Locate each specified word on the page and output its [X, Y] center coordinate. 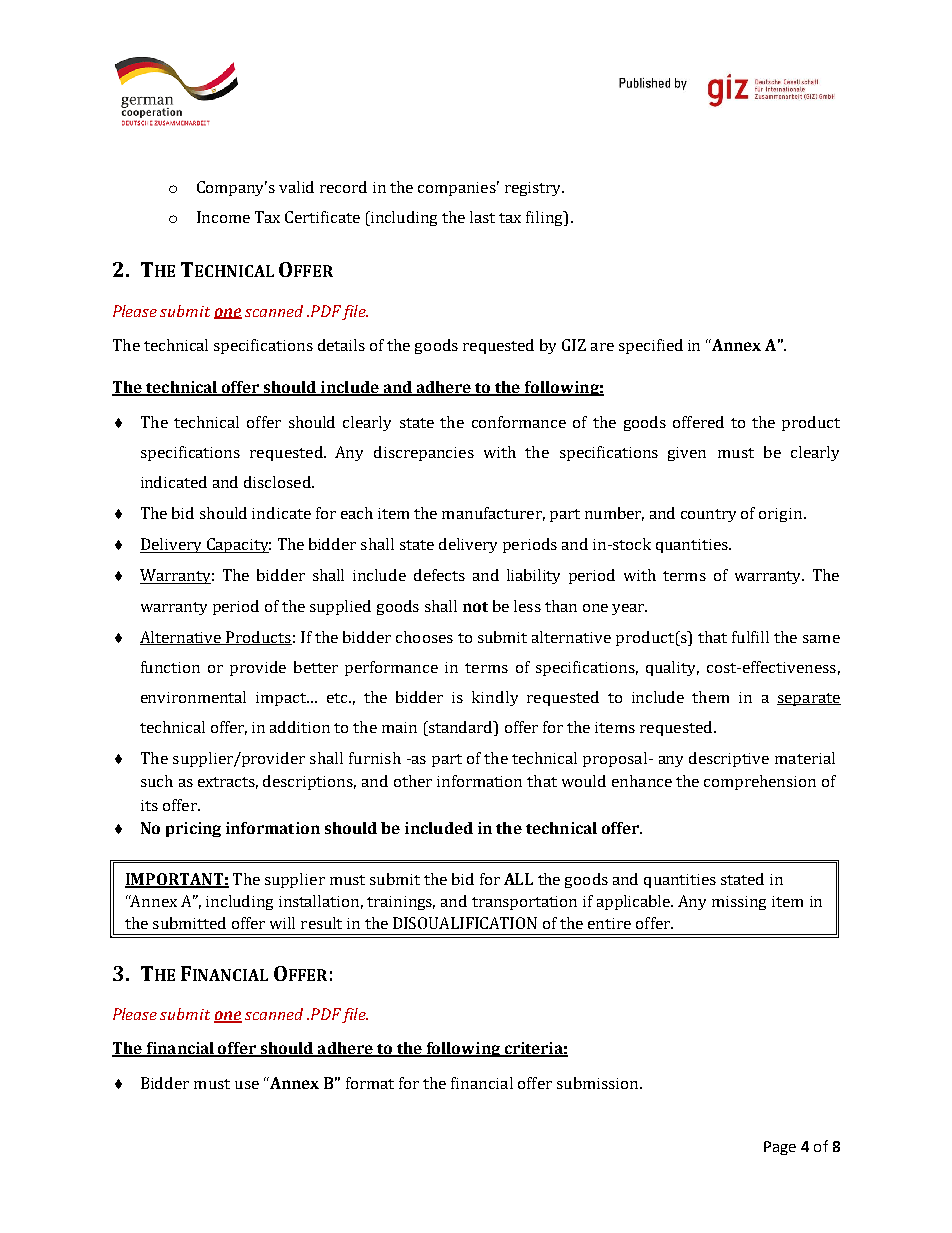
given [687, 454]
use [247, 1085]
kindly [495, 698]
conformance [519, 422]
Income [223, 217]
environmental [193, 697]
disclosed [278, 482]
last [482, 217]
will [282, 923]
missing [739, 903]
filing [545, 218]
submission [599, 1083]
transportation [524, 903]
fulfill [750, 637]
